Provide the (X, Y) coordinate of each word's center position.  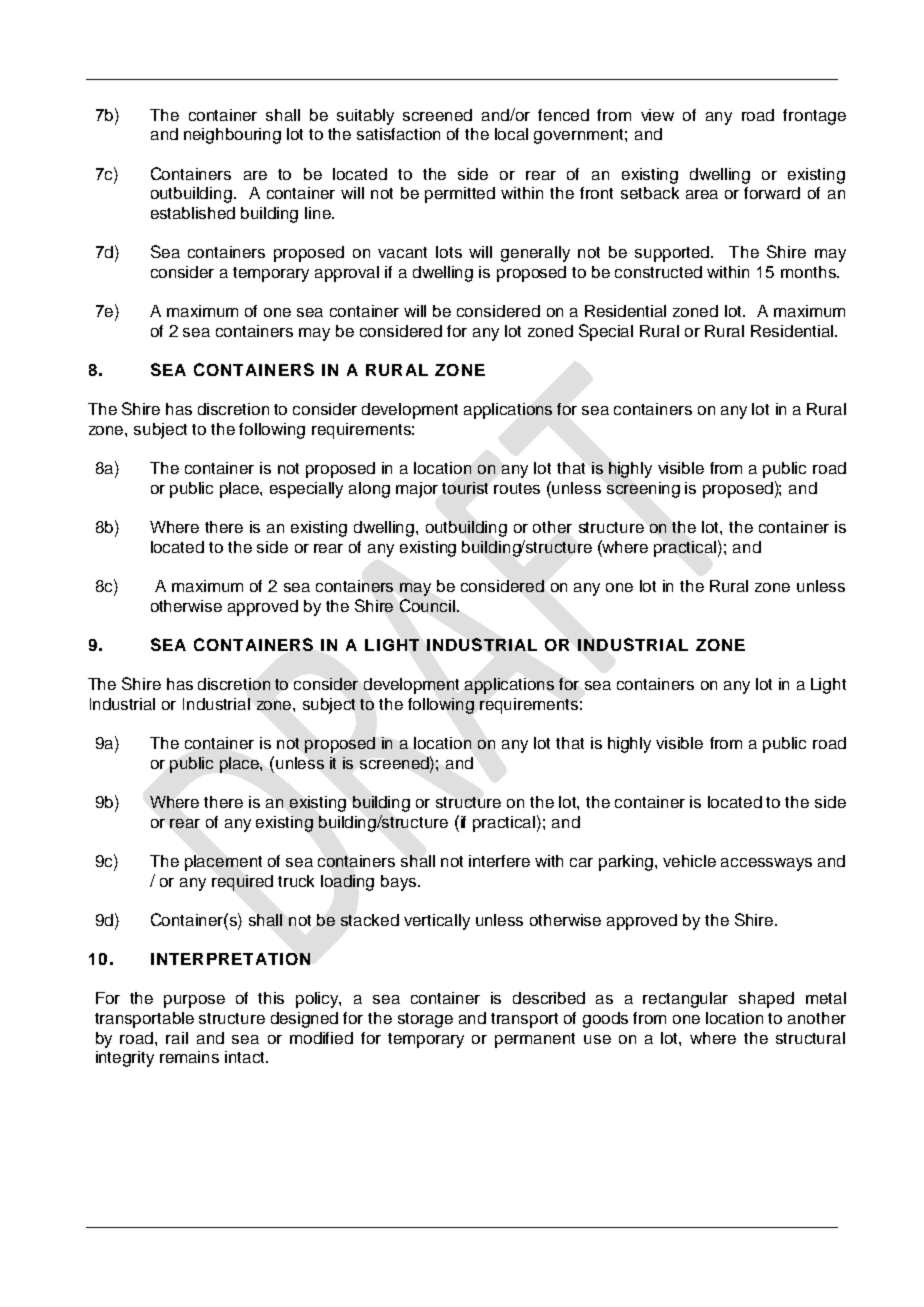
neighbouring (232, 136)
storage (425, 1020)
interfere (499, 861)
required (242, 883)
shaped (766, 1000)
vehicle (689, 861)
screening (643, 490)
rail (177, 1038)
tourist (465, 488)
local (511, 134)
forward (772, 193)
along (369, 490)
